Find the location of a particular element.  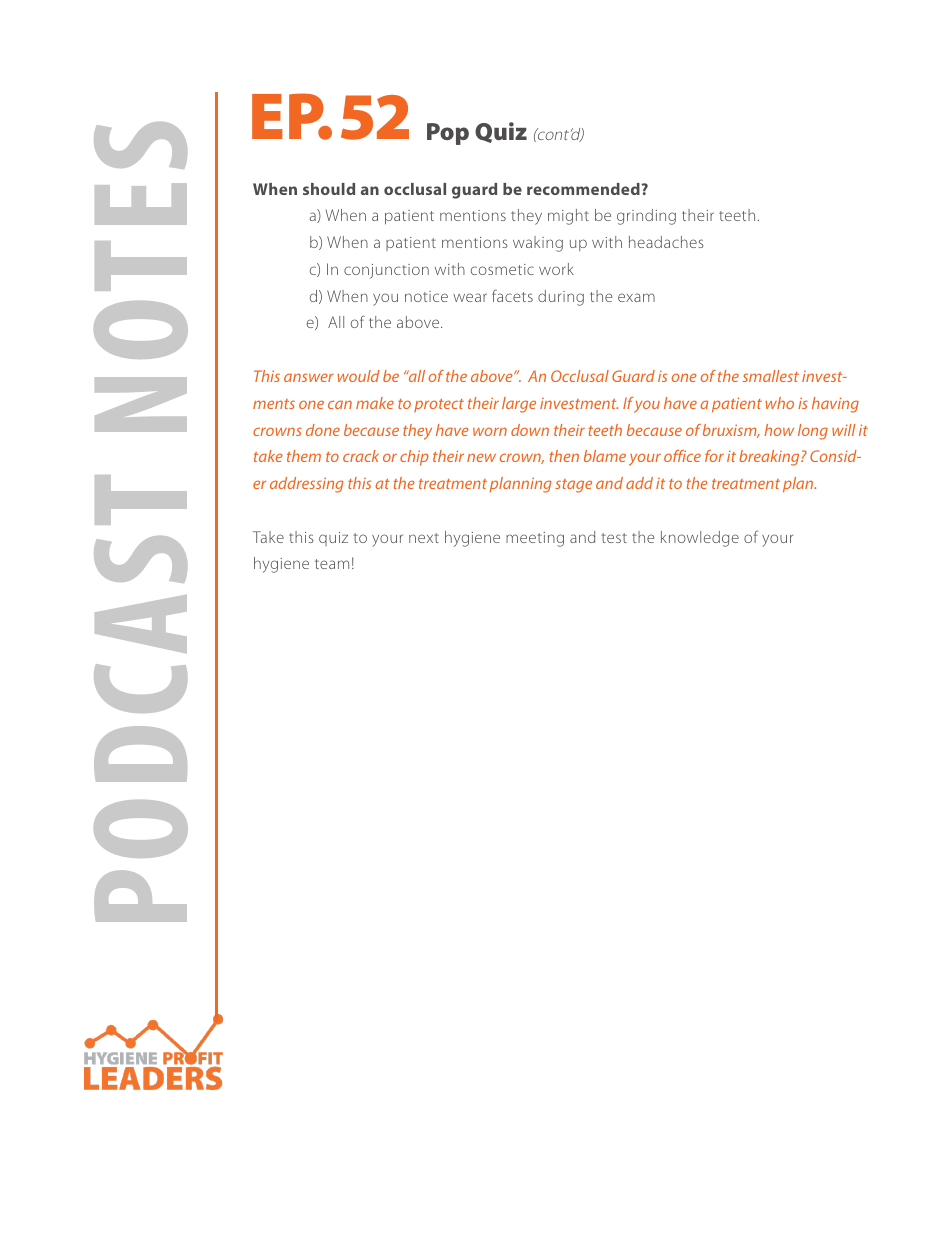

team is located at coordinates (332, 564).
